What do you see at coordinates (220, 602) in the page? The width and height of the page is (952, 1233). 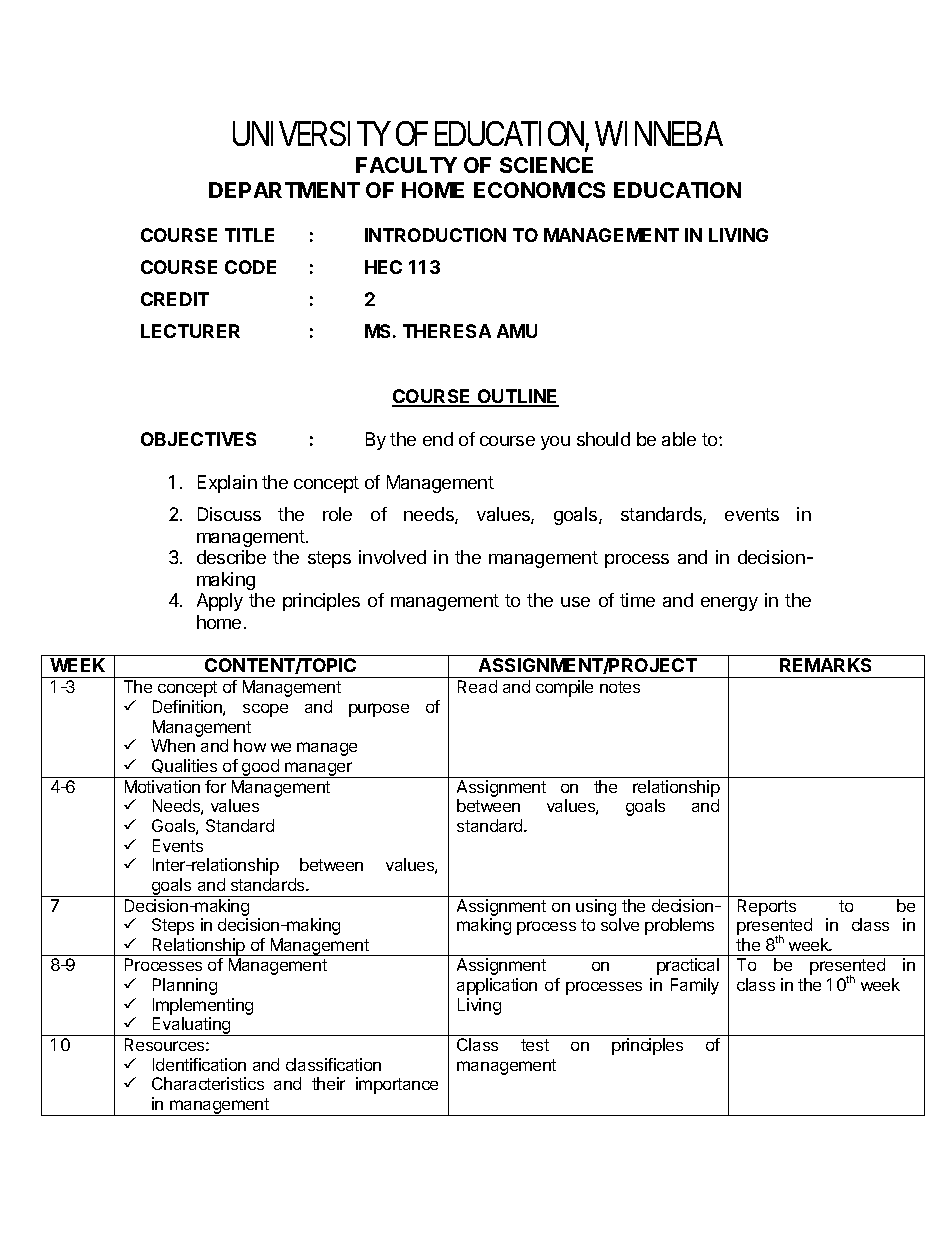 I see `Apply` at bounding box center [220, 602].
